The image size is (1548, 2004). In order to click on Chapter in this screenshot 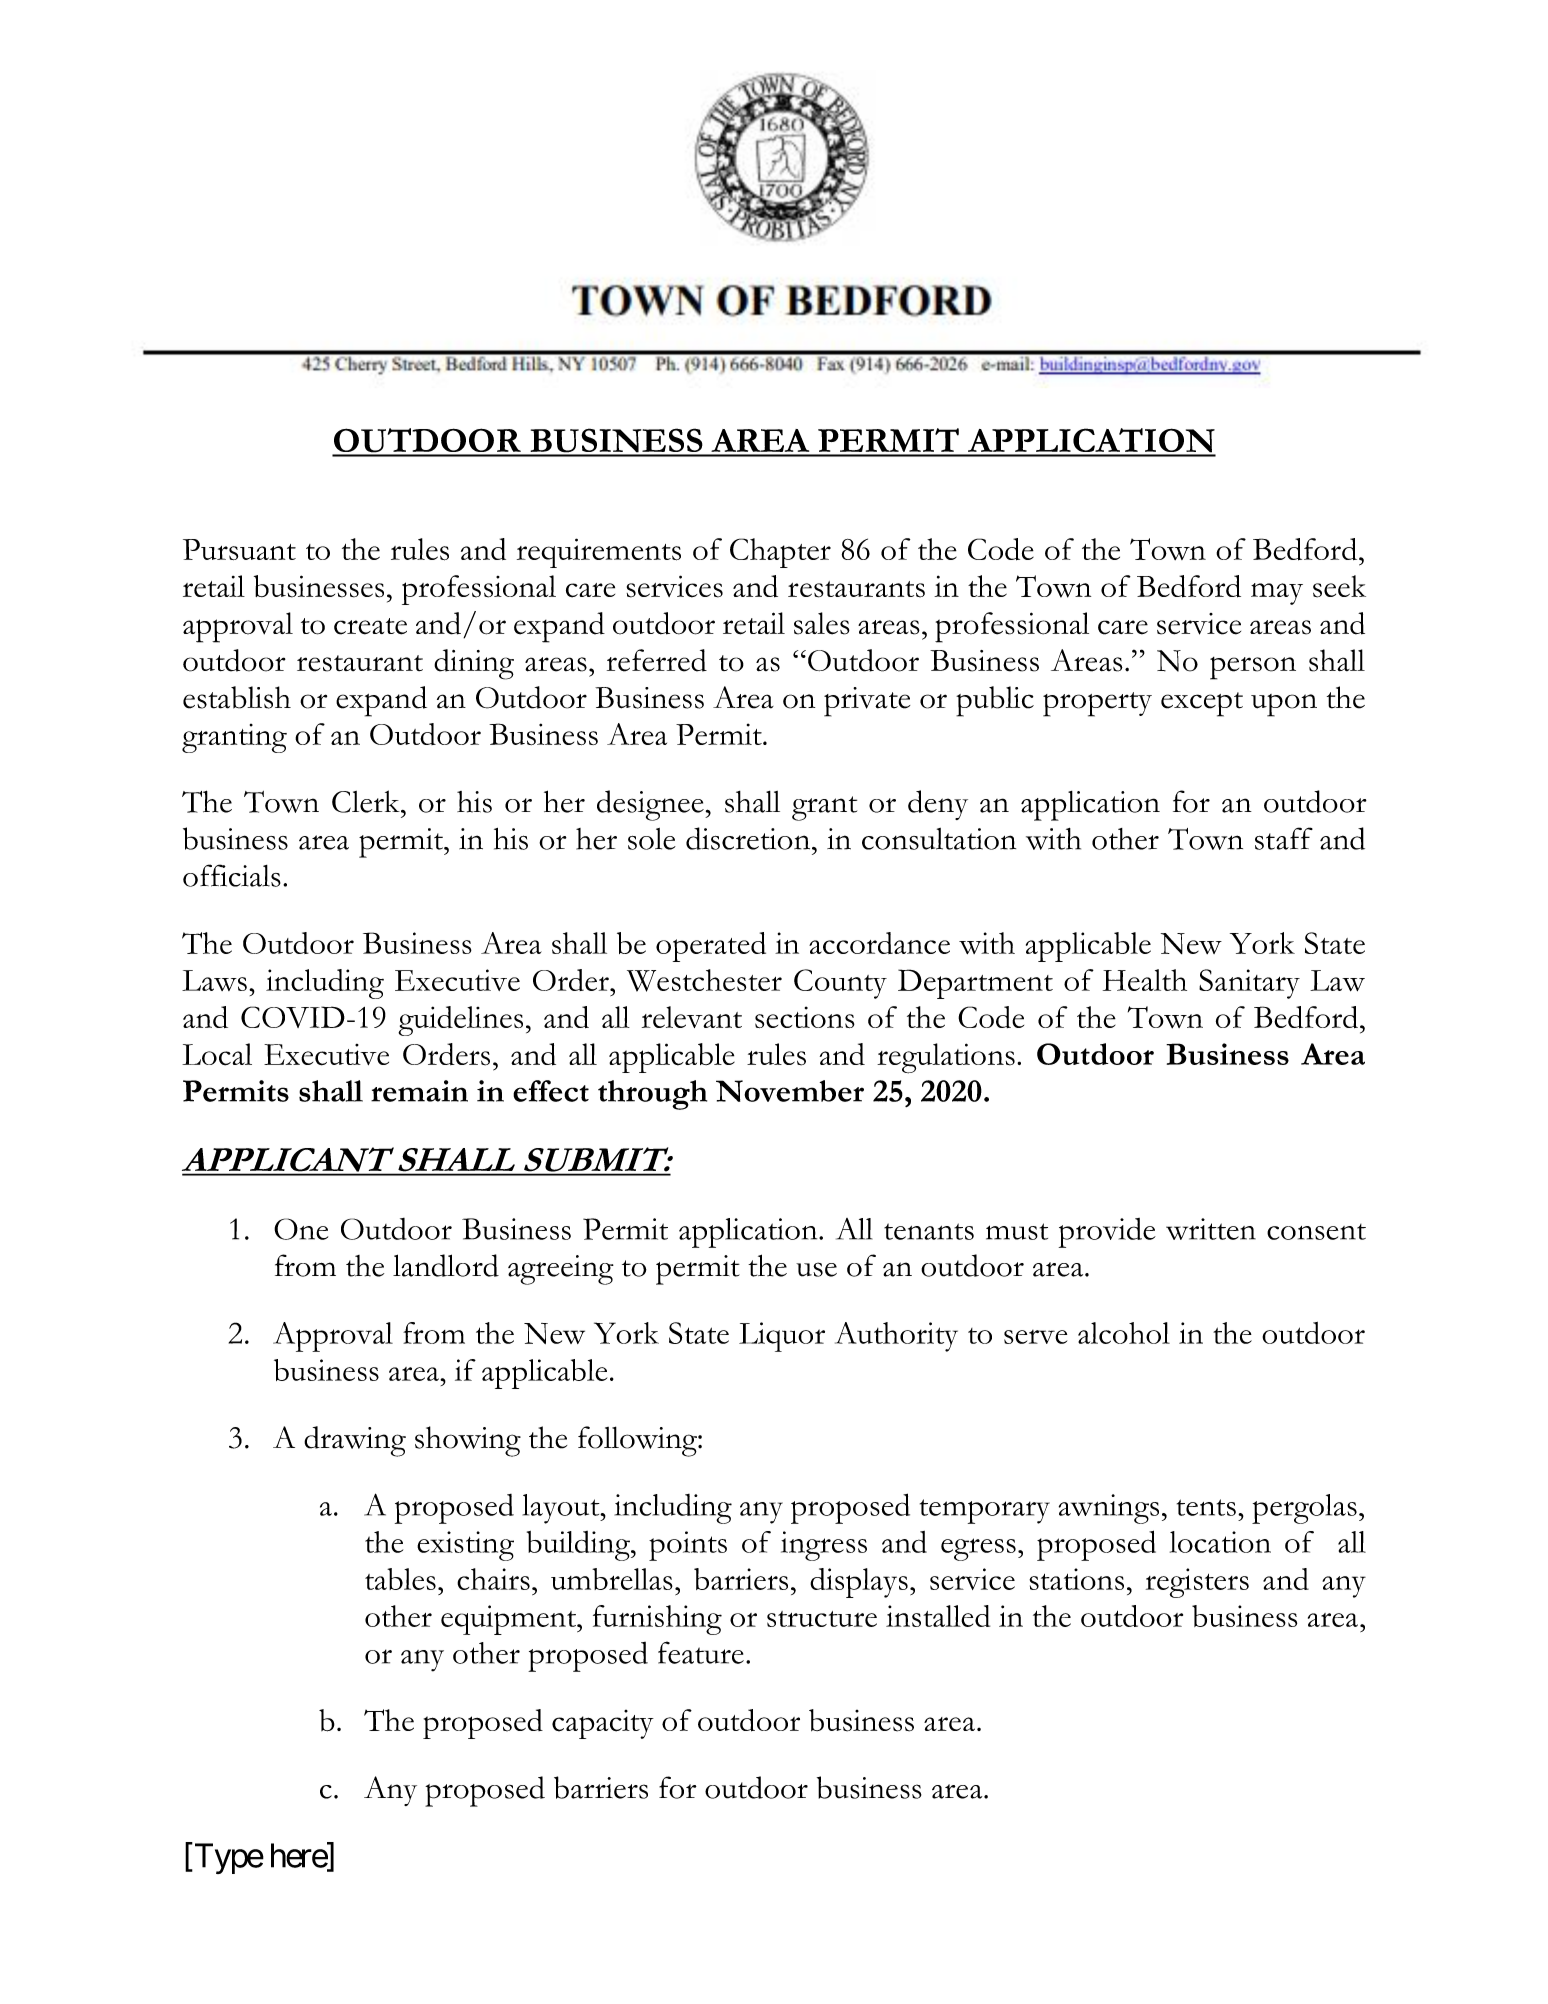, I will do `click(780, 553)`.
